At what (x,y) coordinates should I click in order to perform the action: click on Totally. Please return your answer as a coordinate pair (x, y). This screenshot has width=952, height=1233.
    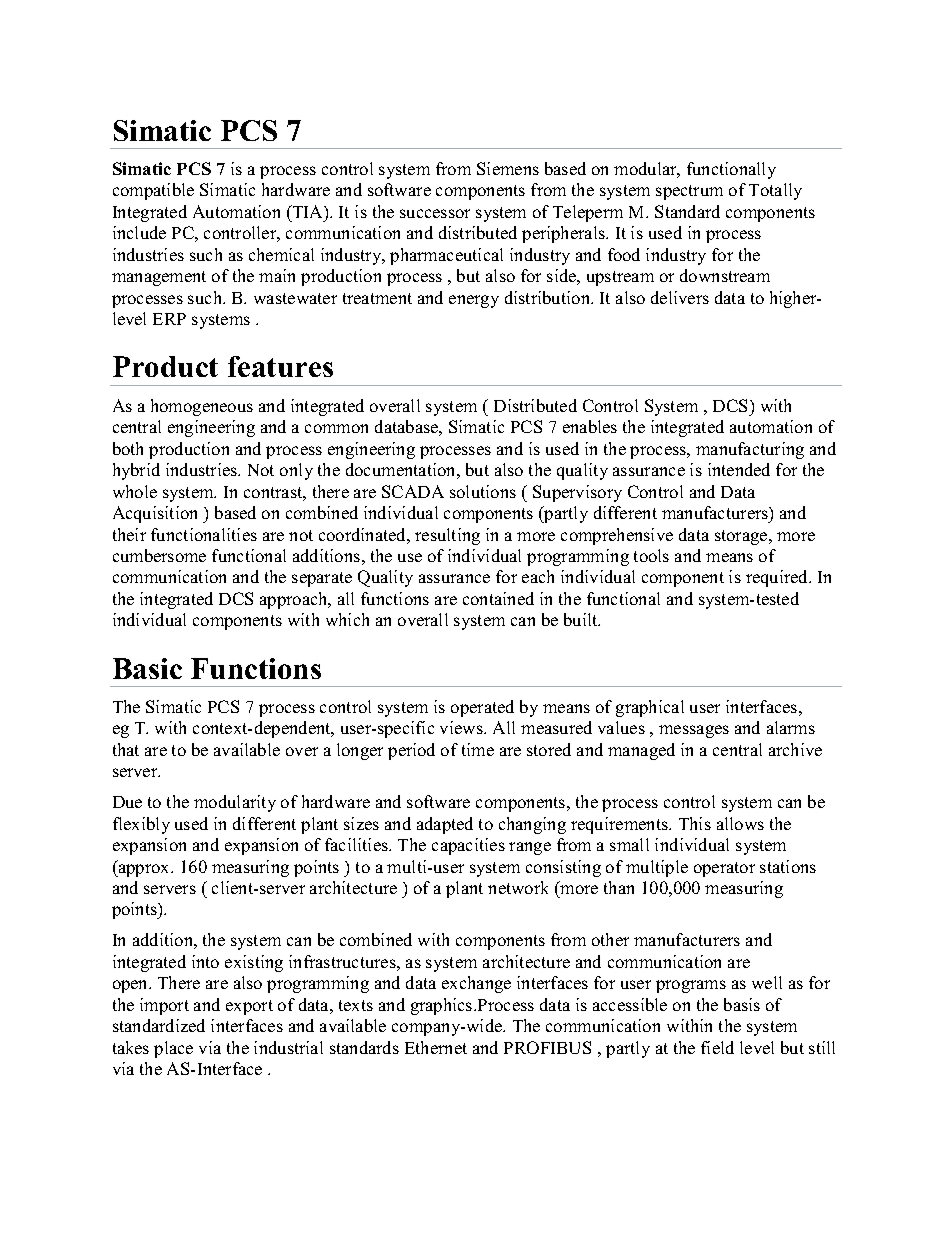
    Looking at the image, I should click on (775, 191).
